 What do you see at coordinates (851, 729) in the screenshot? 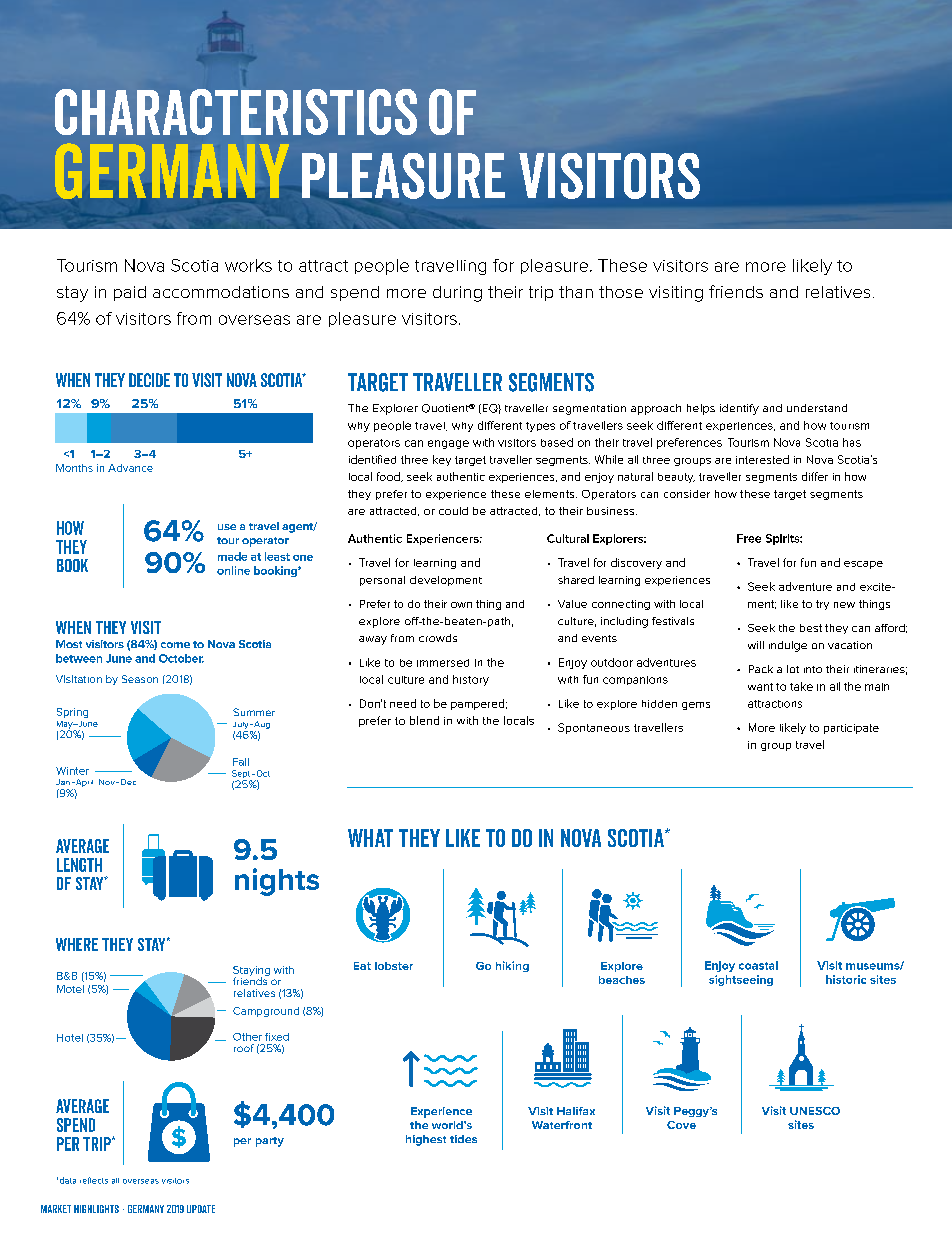
I see `participate` at bounding box center [851, 729].
